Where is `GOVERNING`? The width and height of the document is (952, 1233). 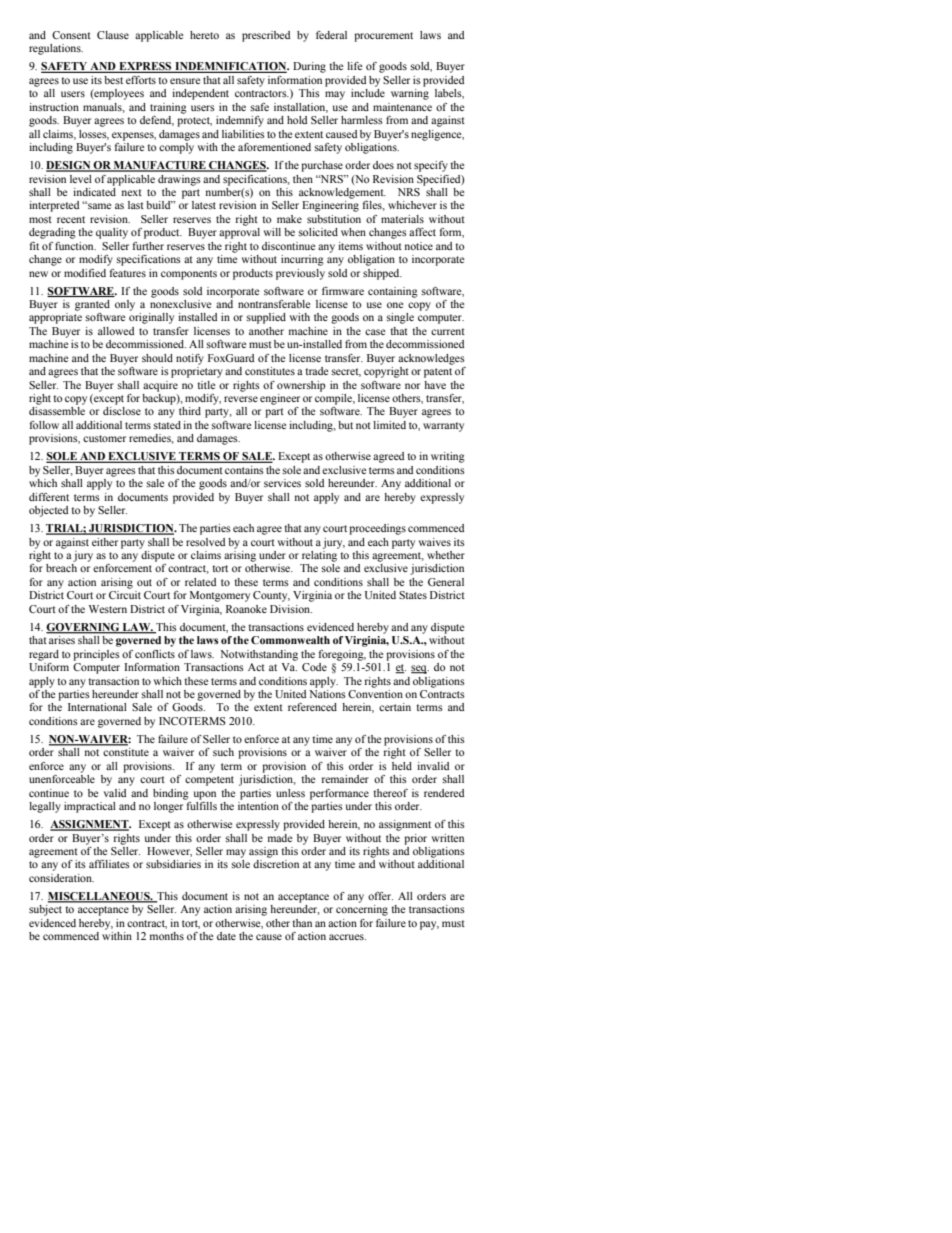 GOVERNING is located at coordinates (84, 628).
